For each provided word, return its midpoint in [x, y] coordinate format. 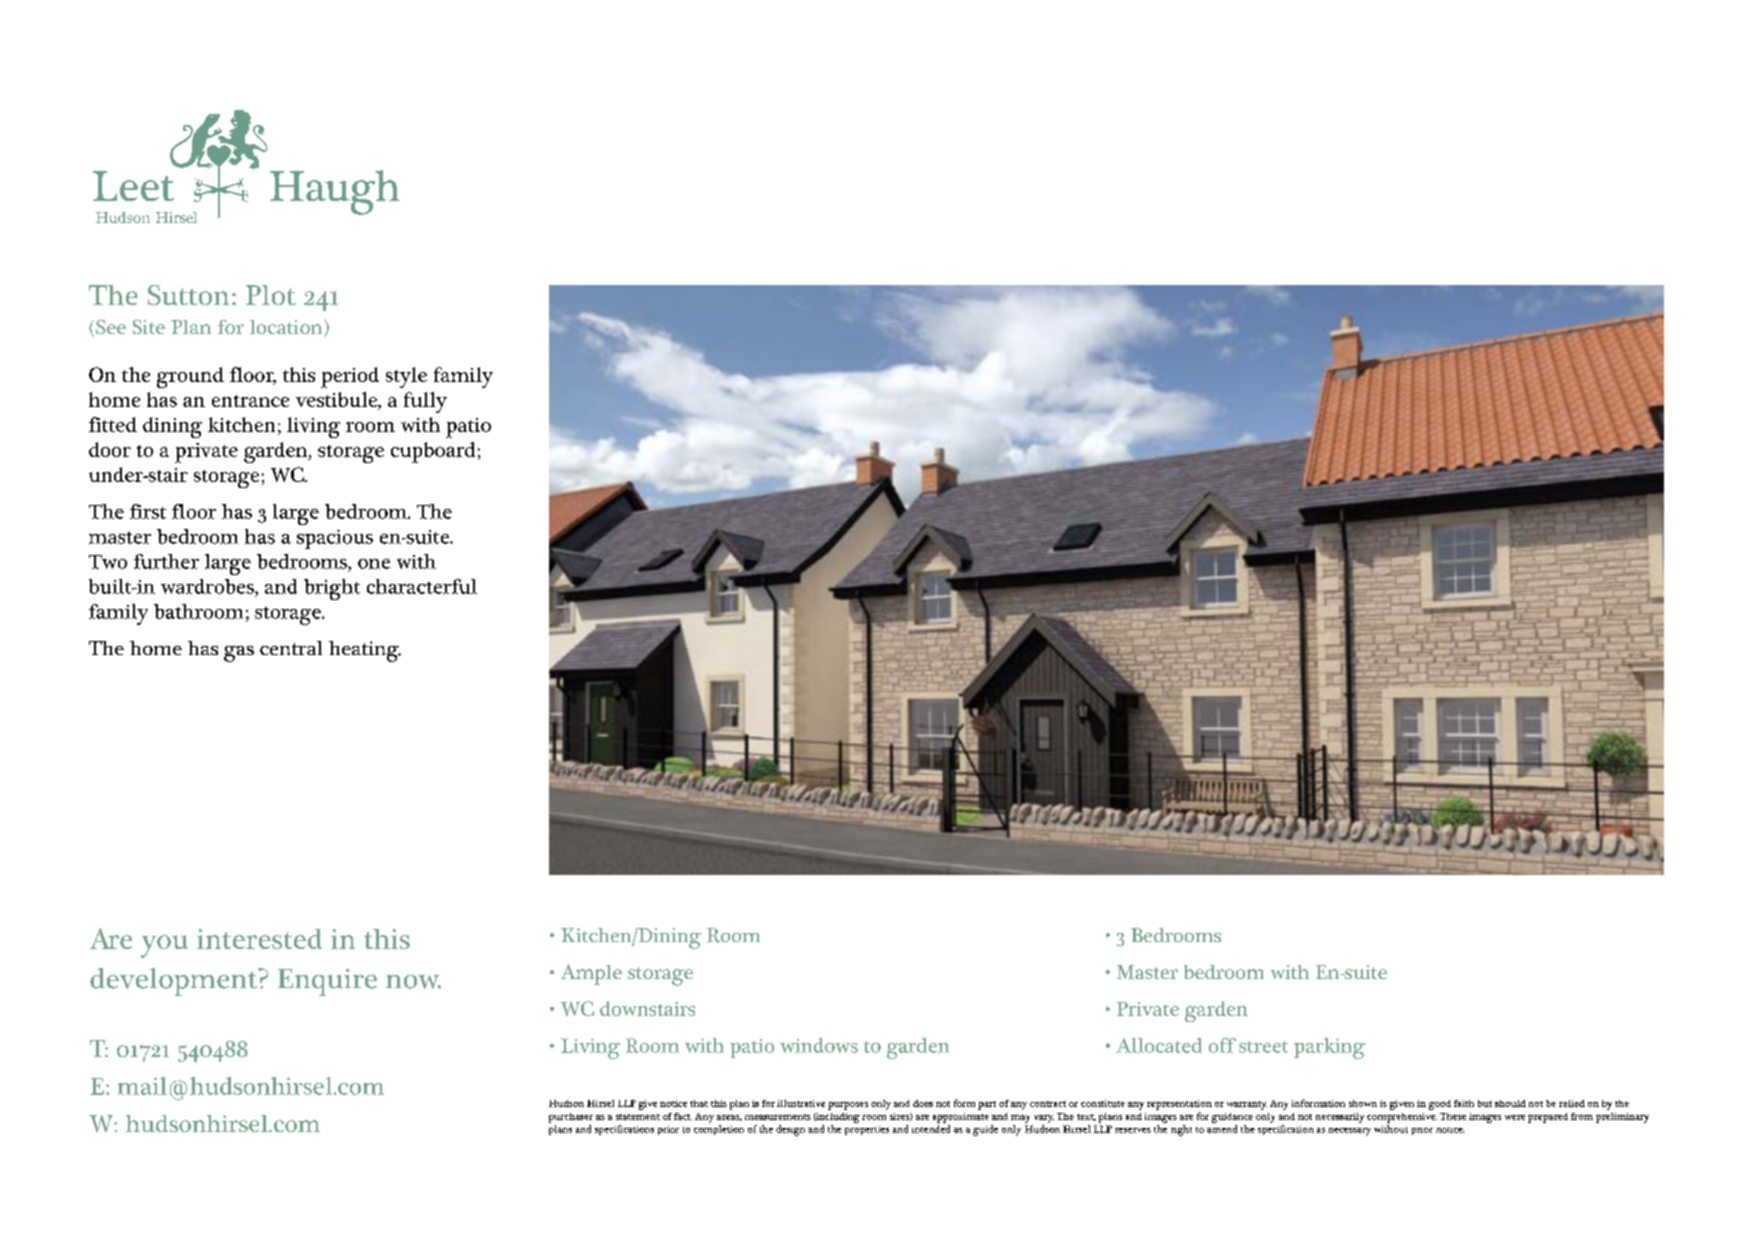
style [406, 377]
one [374, 564]
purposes [848, 1106]
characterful [422, 586]
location [287, 328]
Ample [591, 974]
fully [425, 402]
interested [259, 939]
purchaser [571, 1118]
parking [1329, 1048]
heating [365, 651]
